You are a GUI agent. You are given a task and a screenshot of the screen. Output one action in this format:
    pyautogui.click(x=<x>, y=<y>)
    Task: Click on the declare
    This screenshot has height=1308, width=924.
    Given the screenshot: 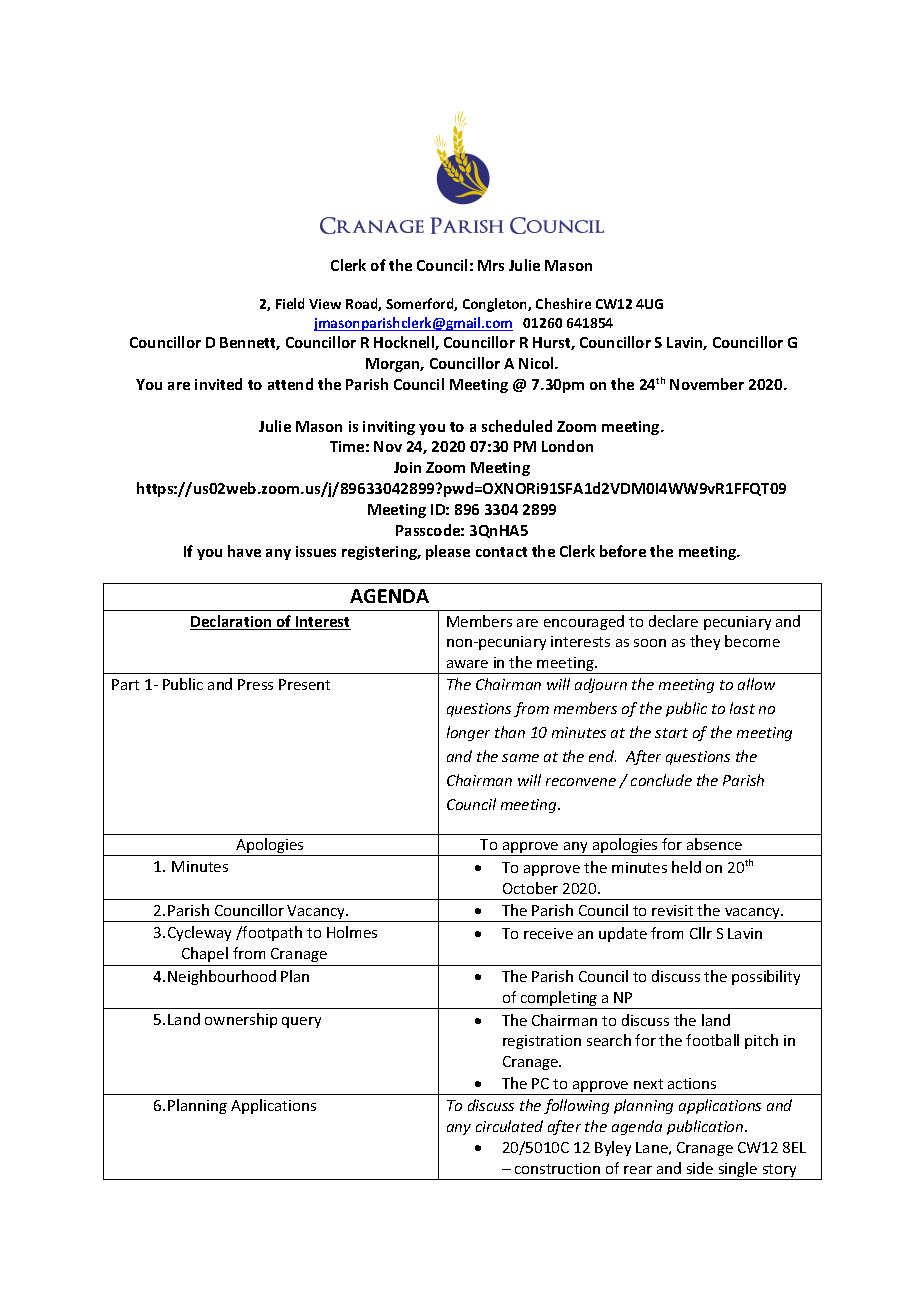 What is the action you would take?
    pyautogui.click(x=673, y=621)
